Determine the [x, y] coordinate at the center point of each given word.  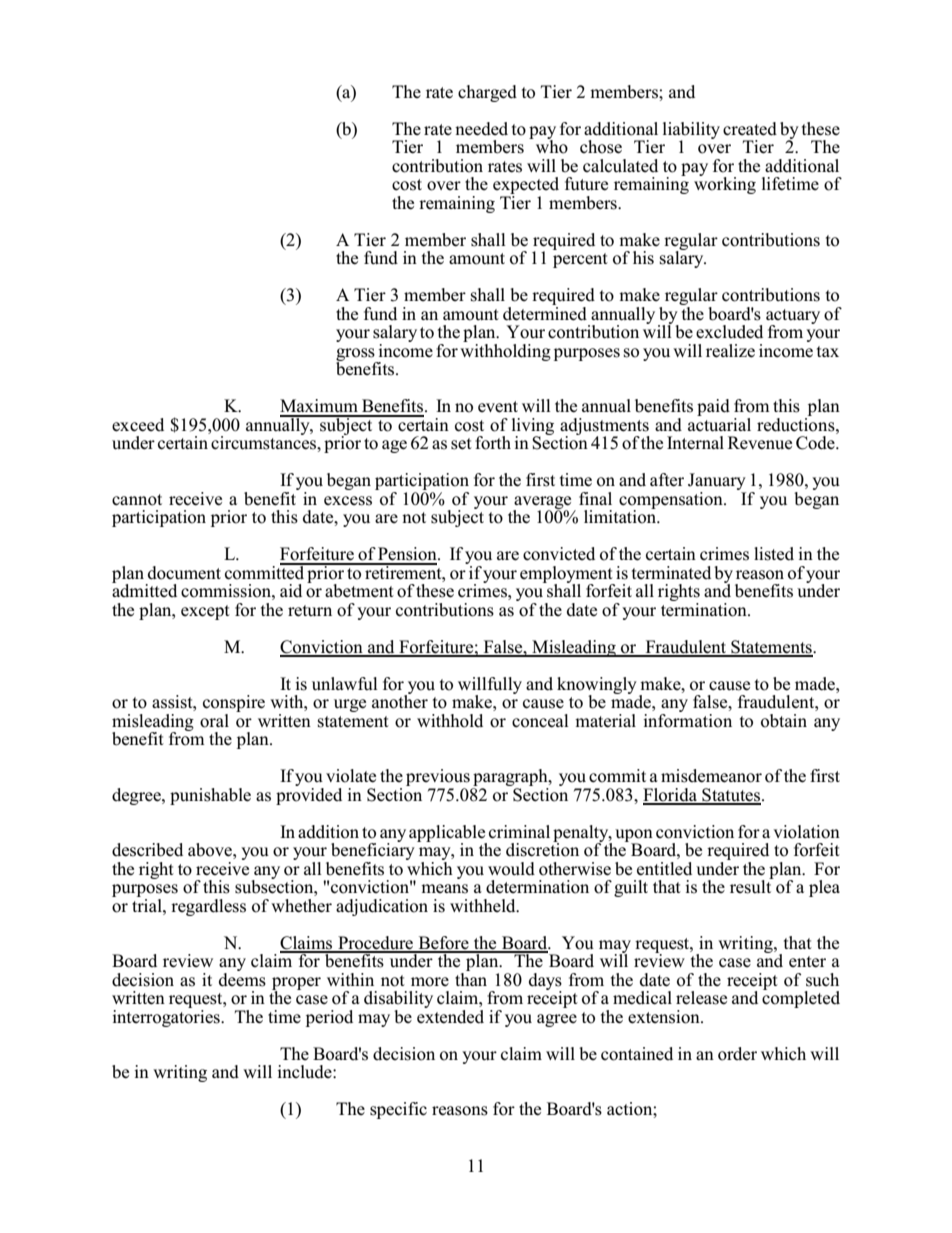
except [205, 612]
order [737, 1054]
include [305, 1072]
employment [567, 575]
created [750, 129]
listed [774, 554]
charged [487, 93]
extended [450, 1015]
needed [481, 129]
